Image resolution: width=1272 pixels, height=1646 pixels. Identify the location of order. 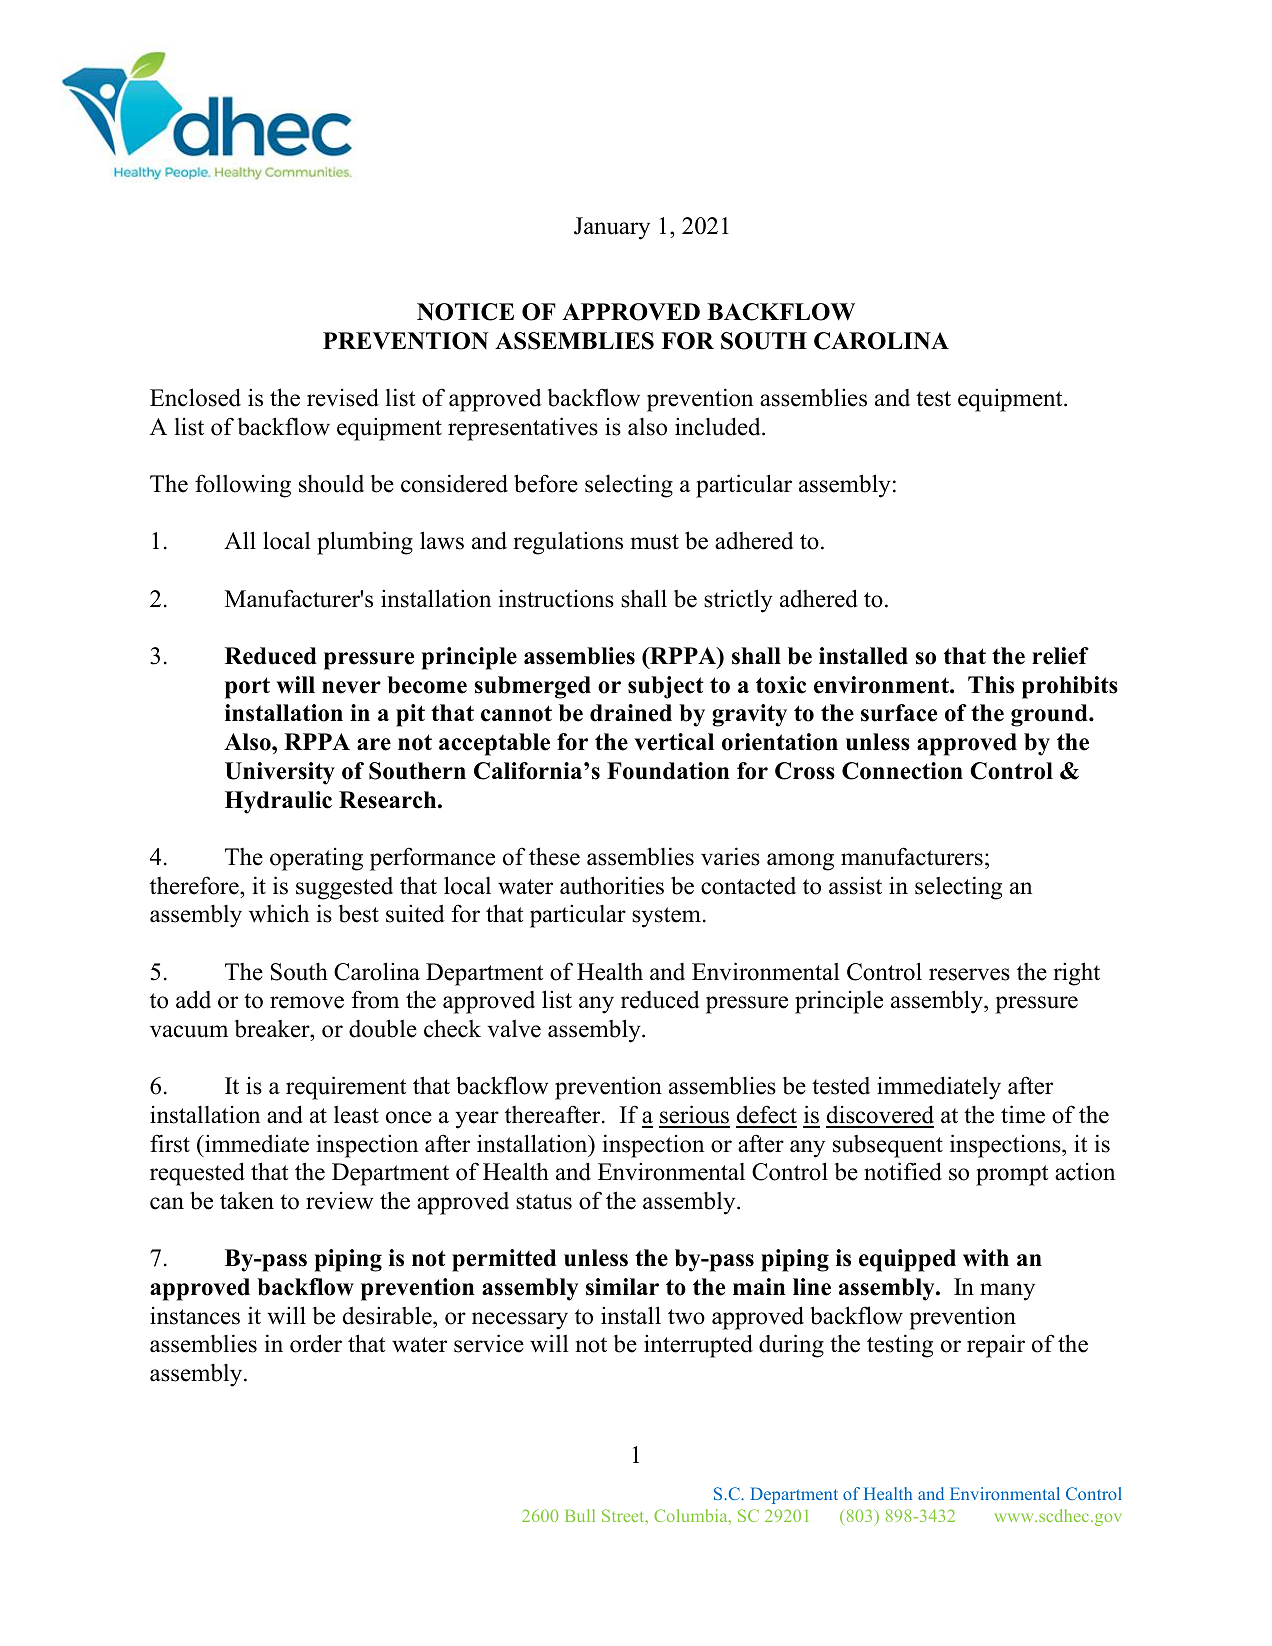
(316, 1343).
